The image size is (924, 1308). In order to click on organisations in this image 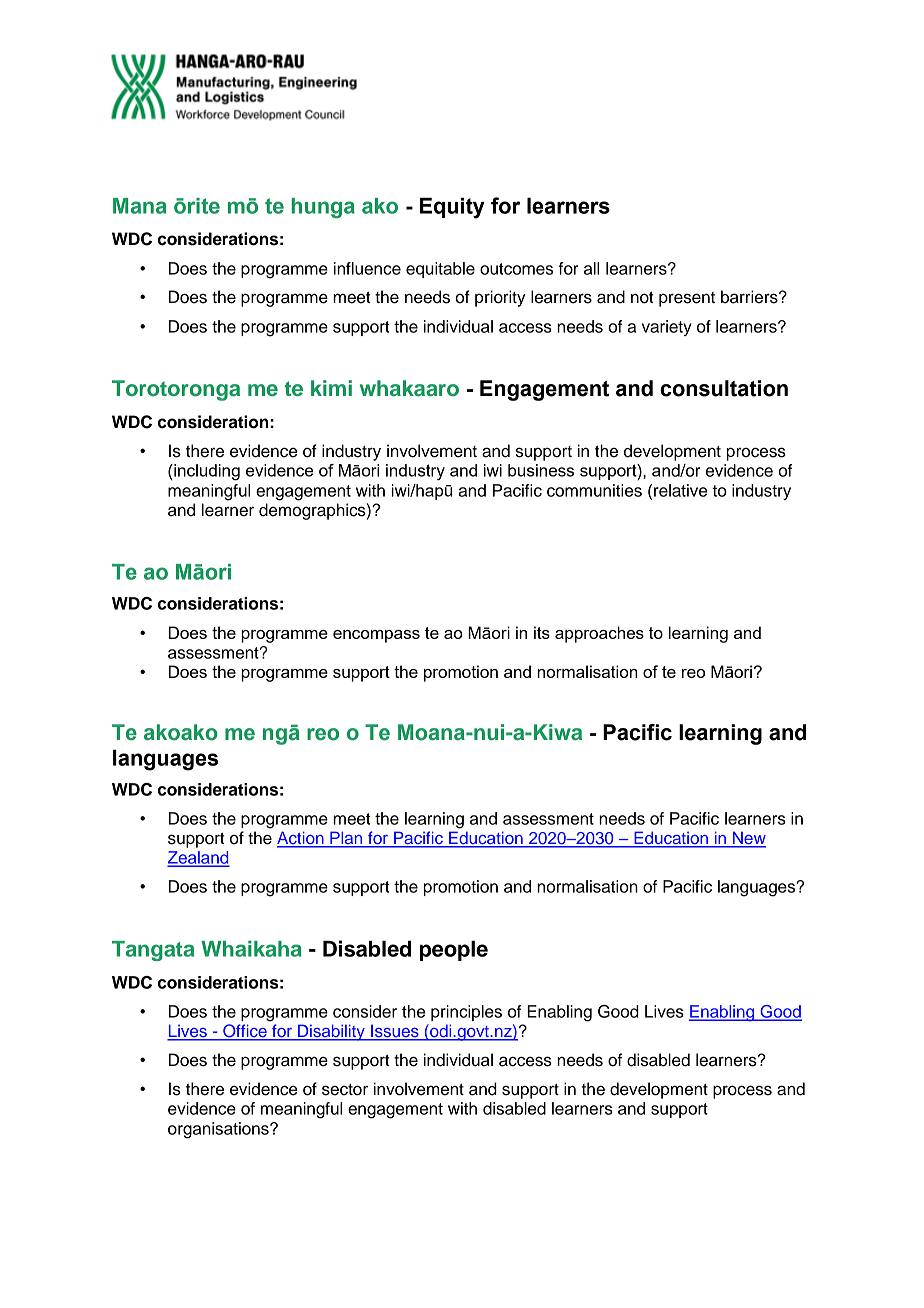, I will do `click(219, 1130)`.
